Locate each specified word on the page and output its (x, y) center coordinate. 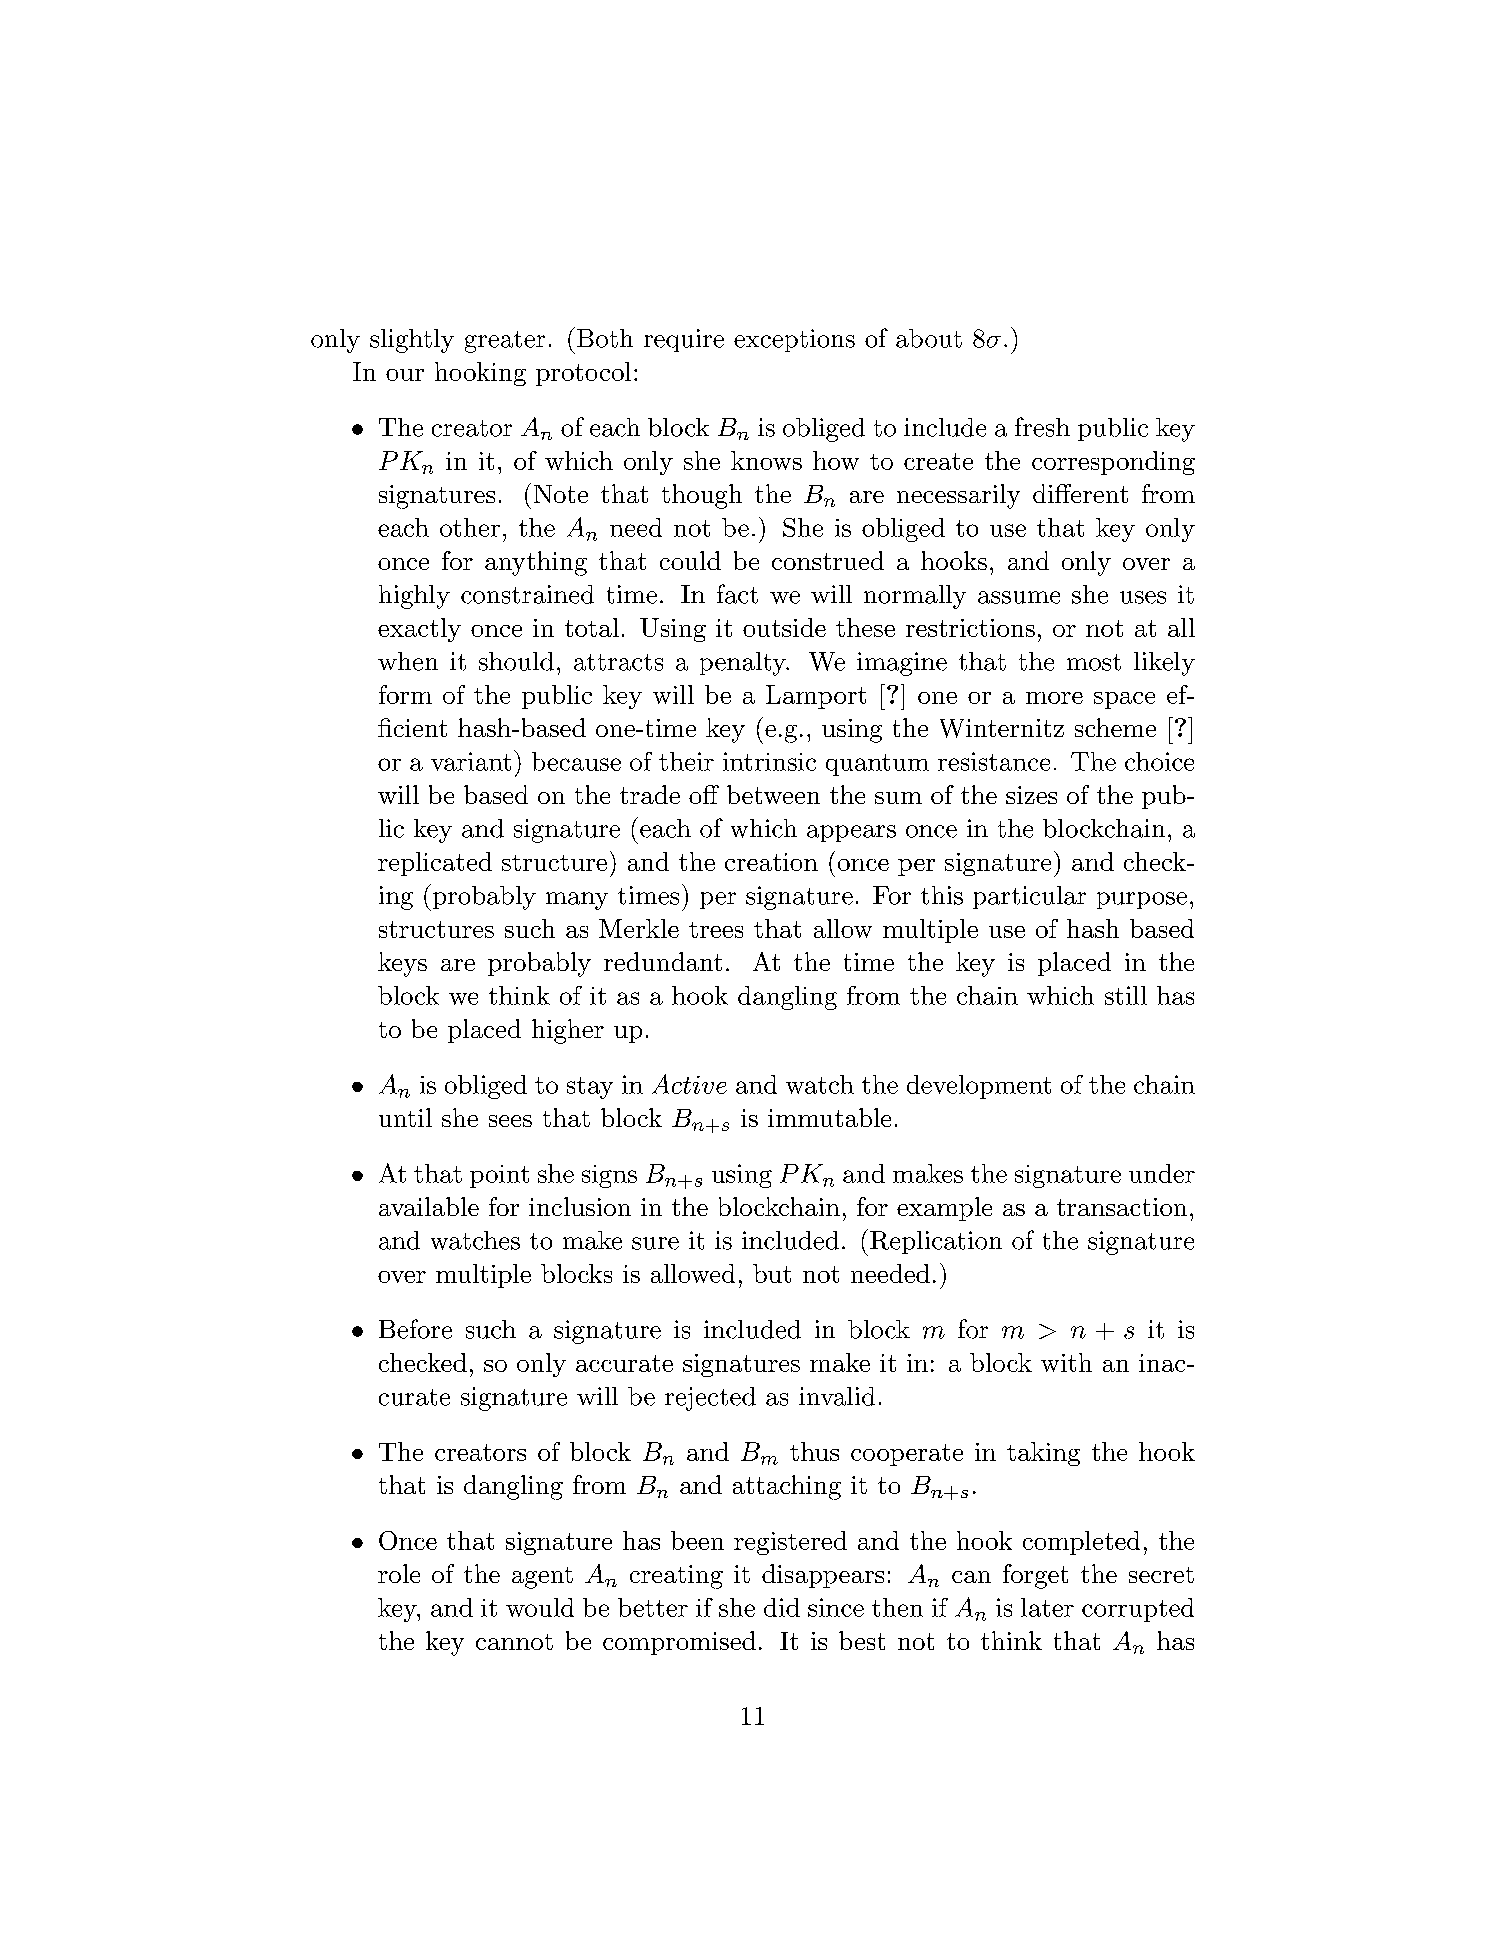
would (540, 1607)
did (782, 1607)
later (1047, 1607)
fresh (1042, 427)
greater (505, 342)
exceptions (794, 340)
